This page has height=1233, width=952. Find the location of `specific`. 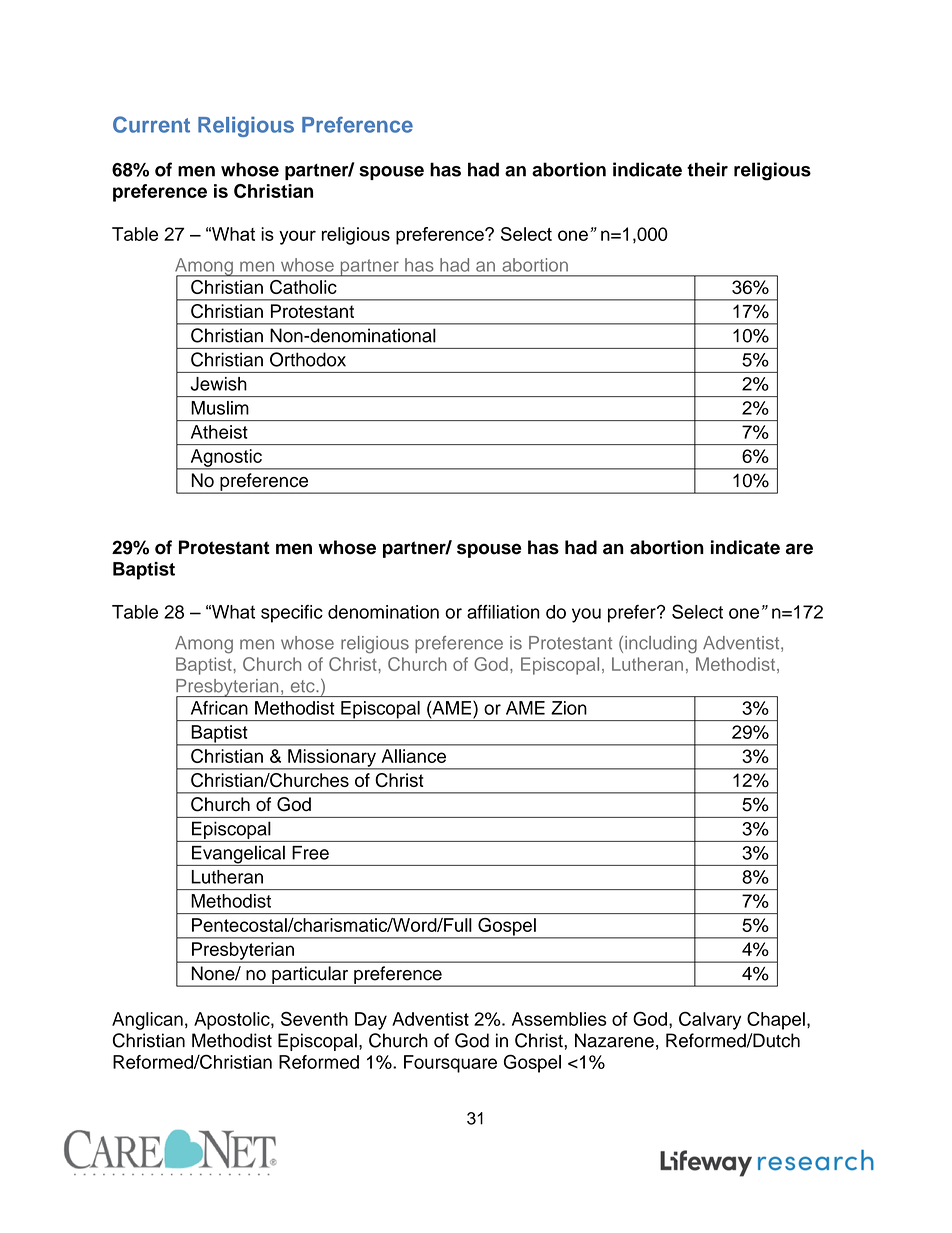

specific is located at coordinates (292, 614).
